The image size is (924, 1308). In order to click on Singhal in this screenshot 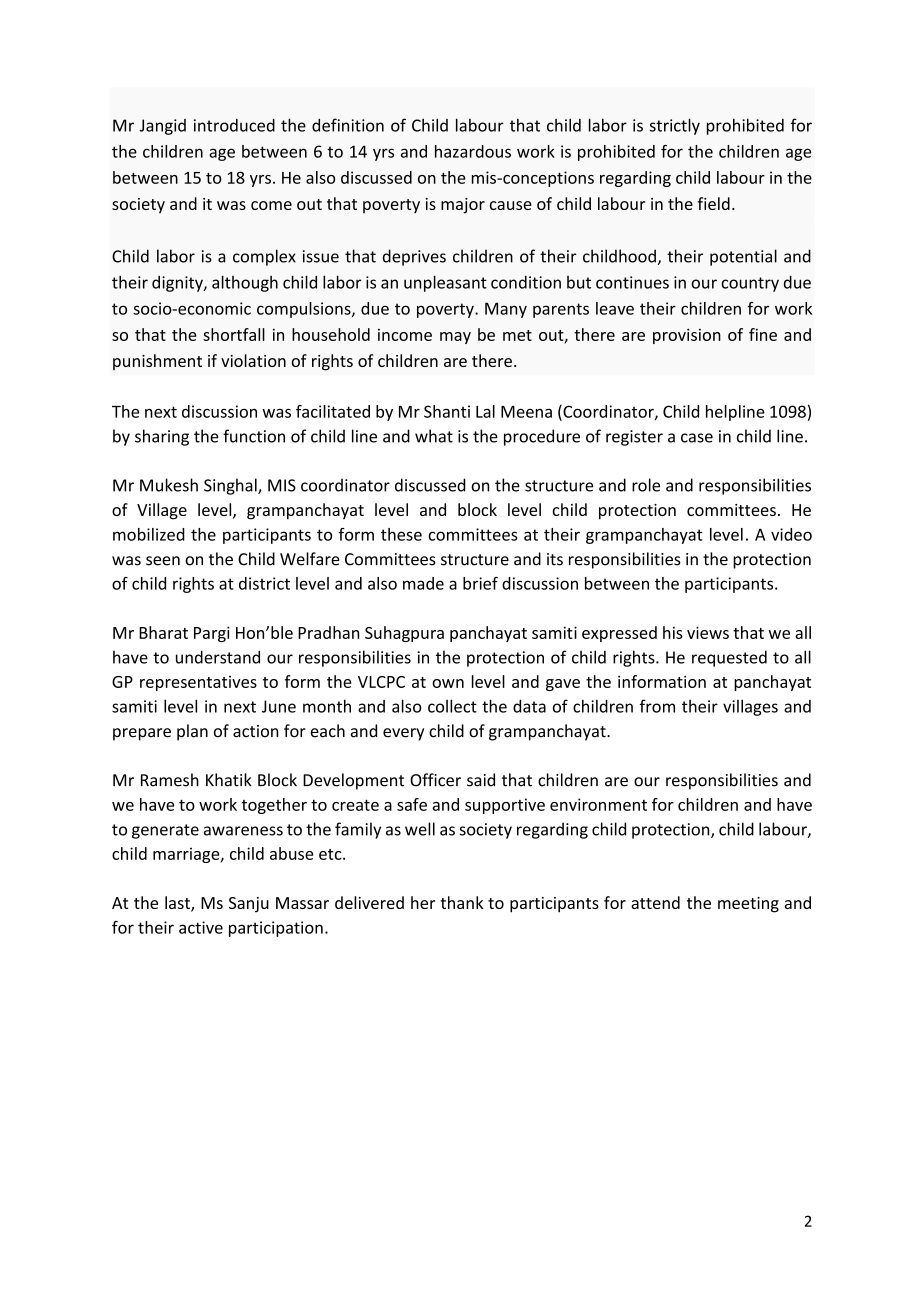, I will do `click(231, 486)`.
